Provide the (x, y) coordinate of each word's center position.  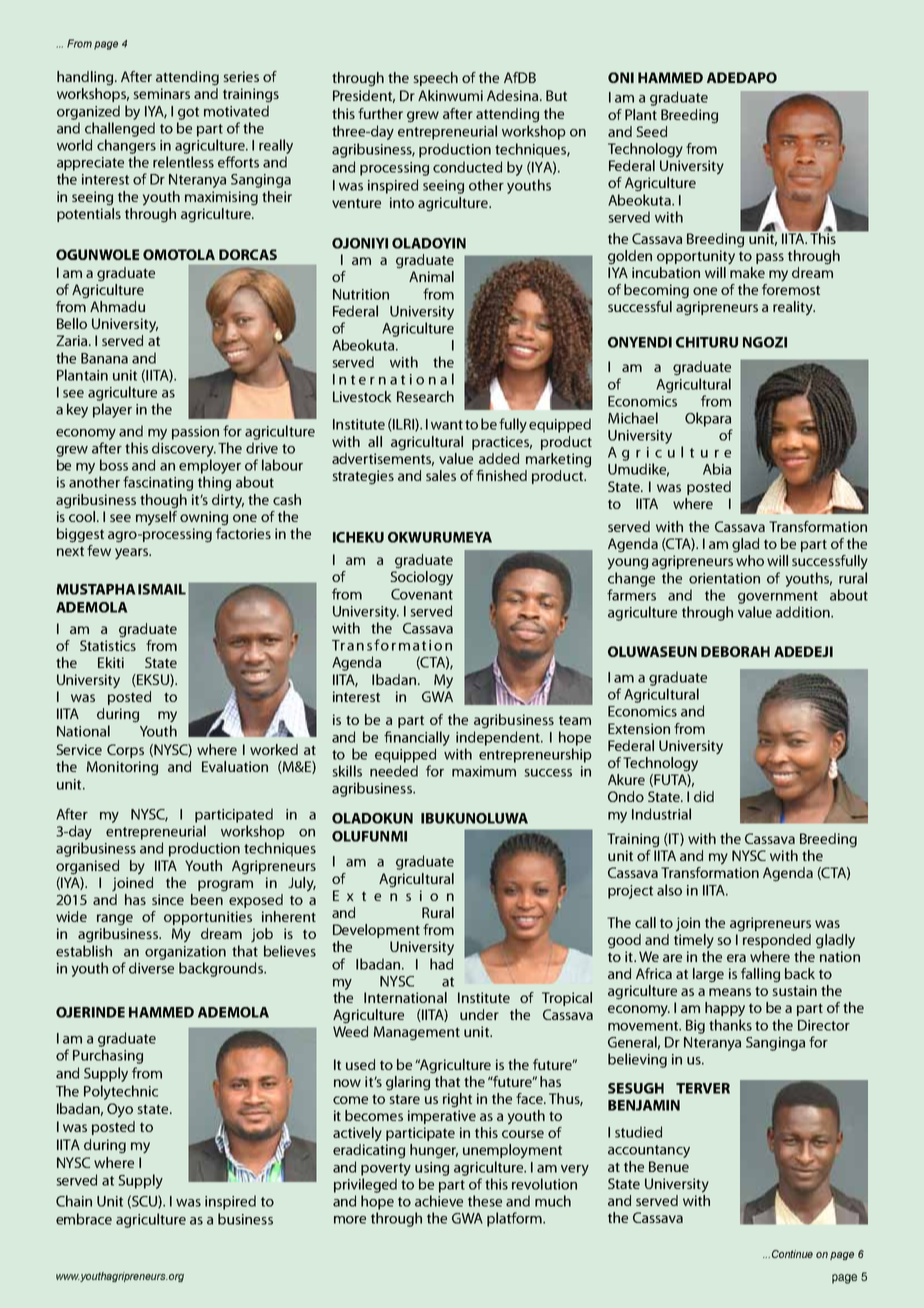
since (168, 899)
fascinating (158, 483)
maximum (484, 771)
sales (441, 475)
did (704, 796)
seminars (161, 93)
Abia (717, 469)
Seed (651, 131)
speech (435, 79)
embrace (84, 1219)
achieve (439, 1201)
